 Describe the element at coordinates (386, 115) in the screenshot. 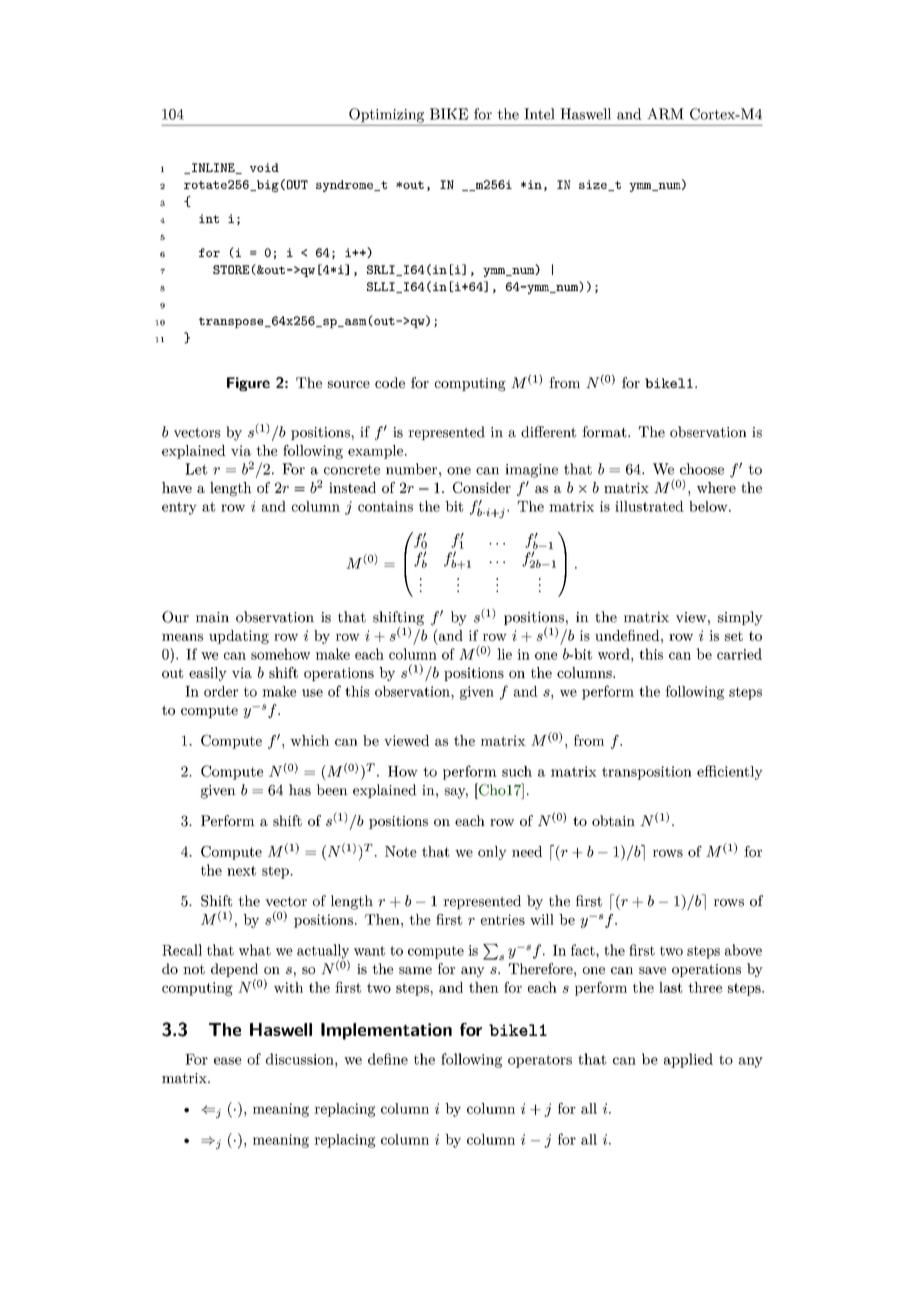

I see `Optimizing` at that location.
